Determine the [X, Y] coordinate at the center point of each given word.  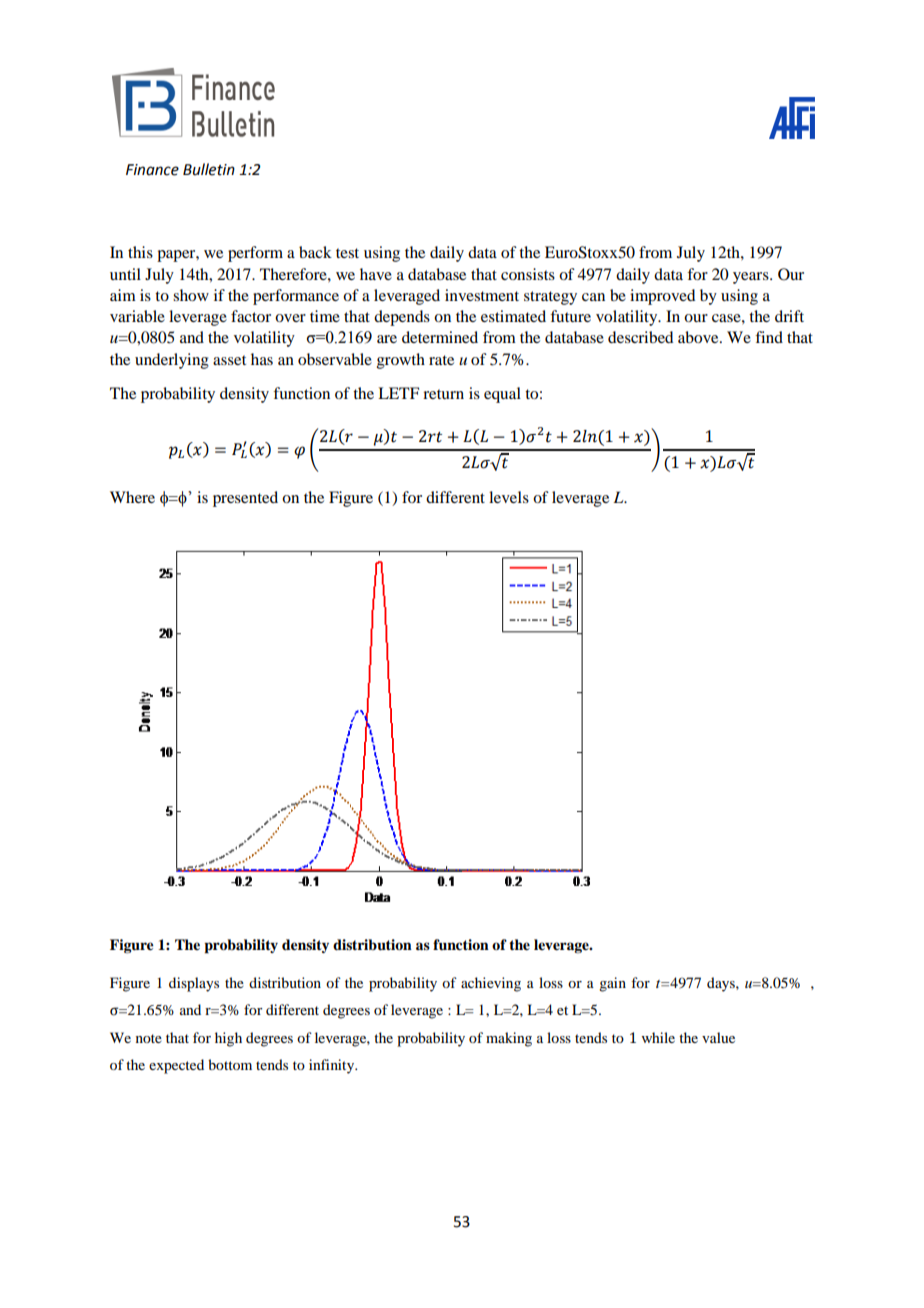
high [228, 1039]
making [509, 1039]
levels [509, 497]
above [699, 337]
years [752, 278]
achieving [491, 984]
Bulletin [209, 169]
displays [194, 984]
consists [528, 274]
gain [612, 984]
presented [245, 499]
